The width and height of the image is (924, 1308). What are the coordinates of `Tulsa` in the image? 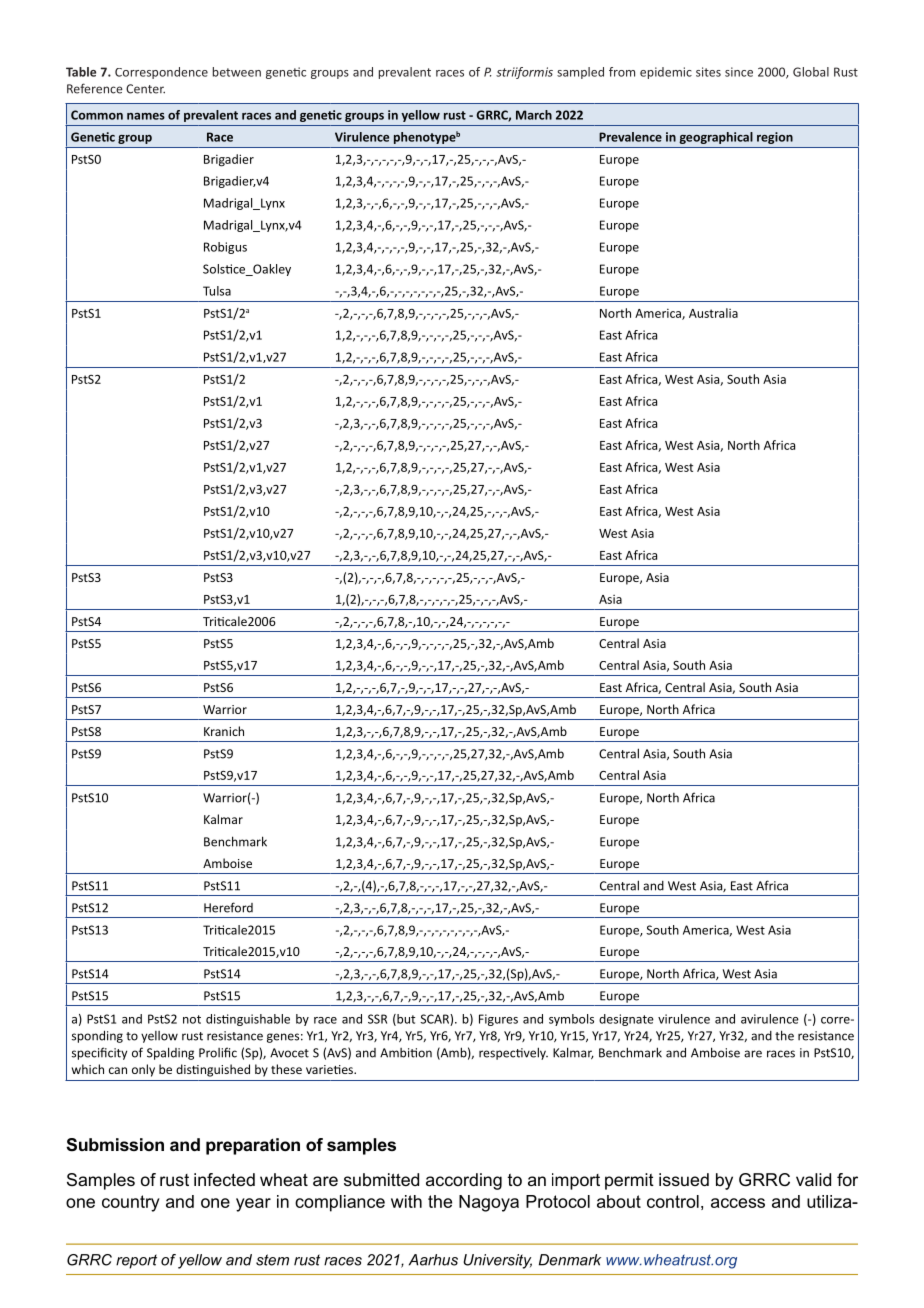 It's located at (217, 291).
